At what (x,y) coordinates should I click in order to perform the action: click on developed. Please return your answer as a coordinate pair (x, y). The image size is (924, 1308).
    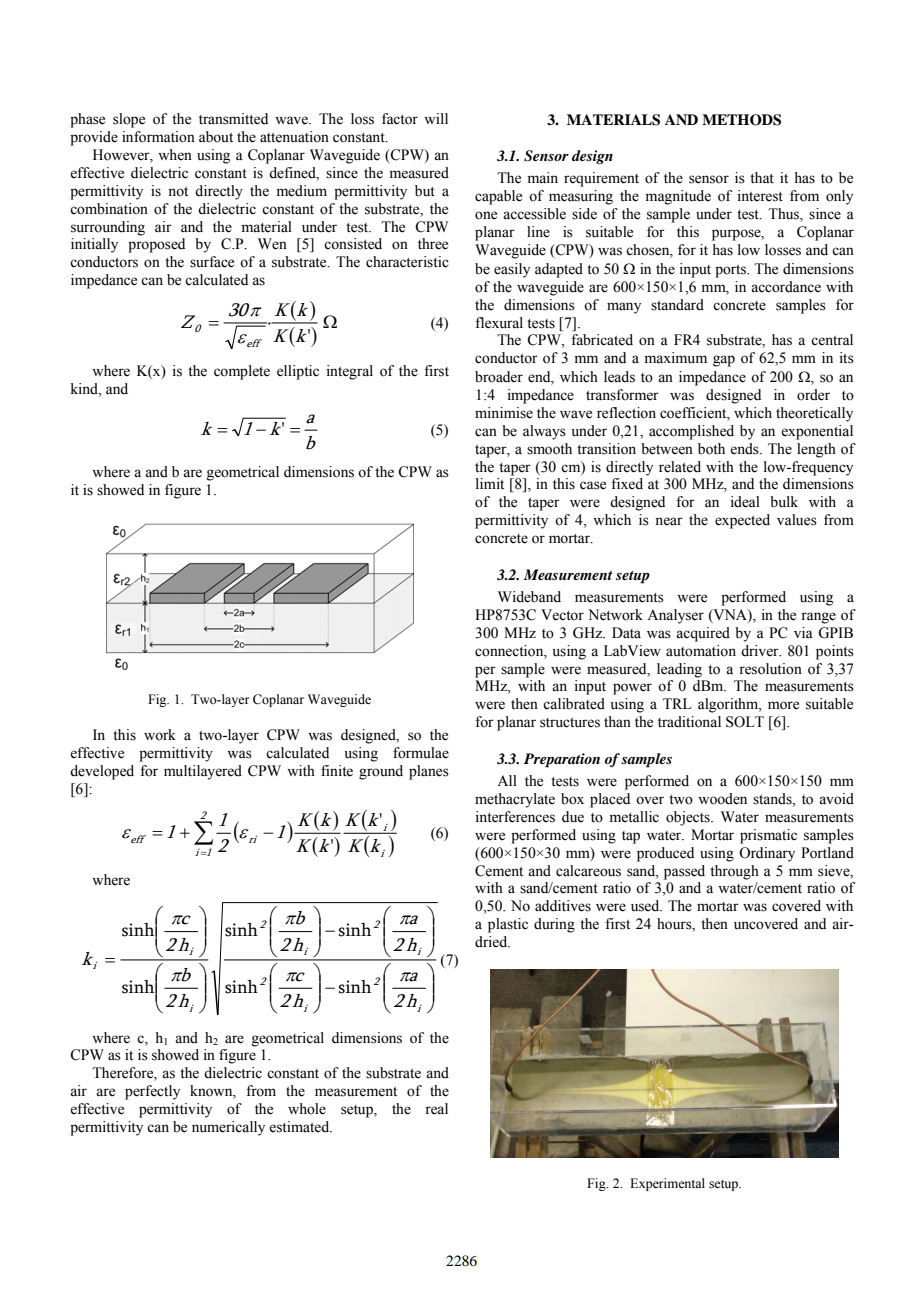
    Looking at the image, I should click on (102, 772).
